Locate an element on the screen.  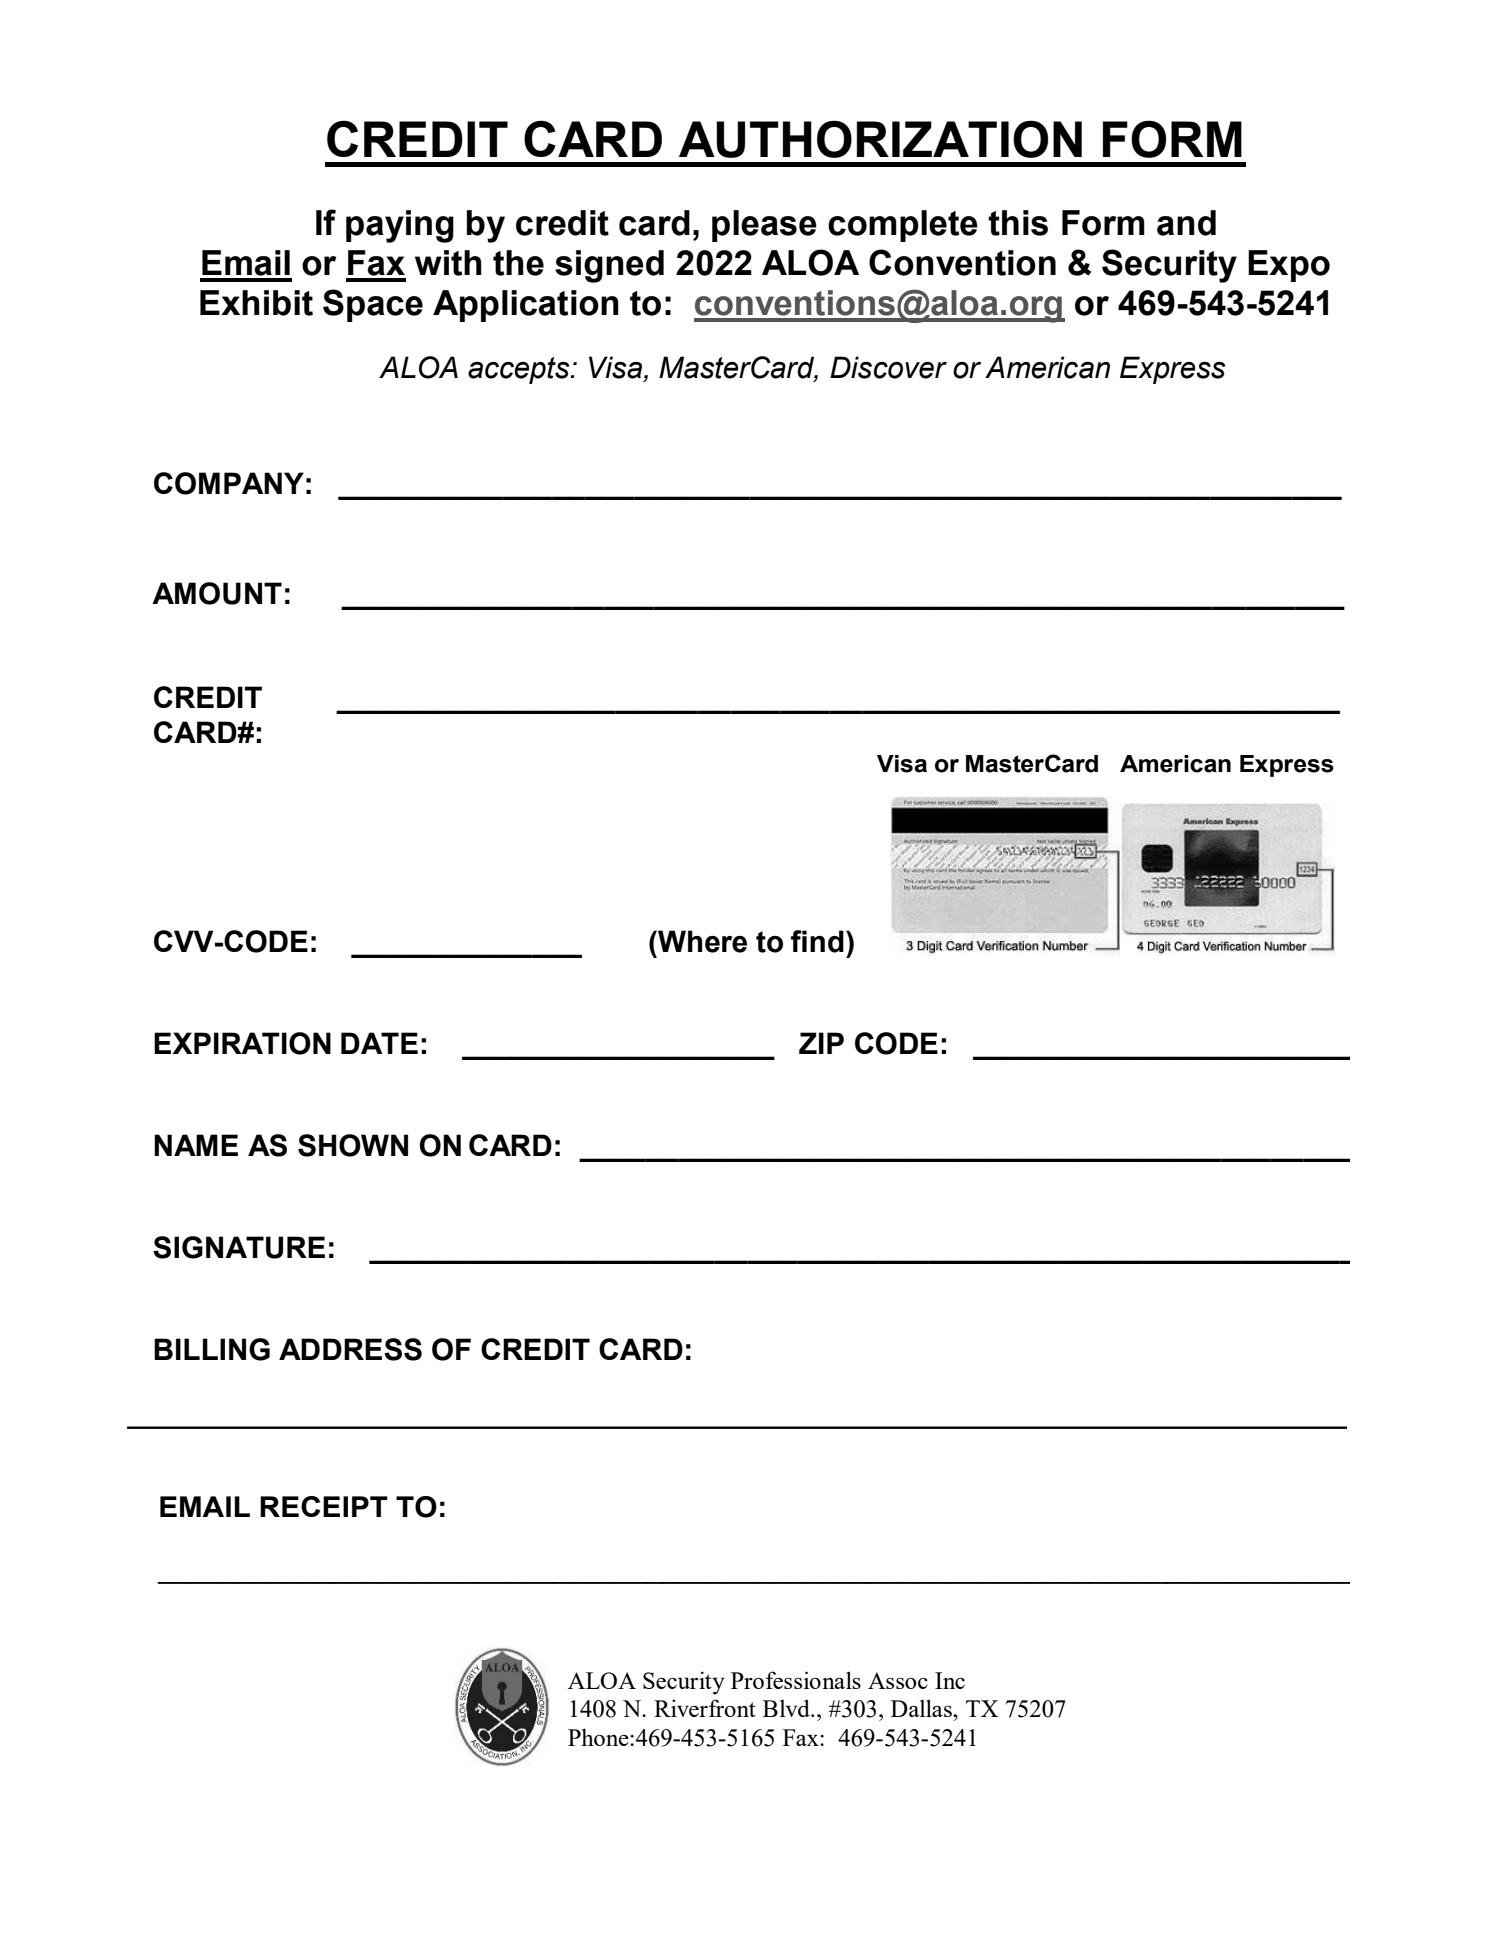
Professionals is located at coordinates (796, 1680).
